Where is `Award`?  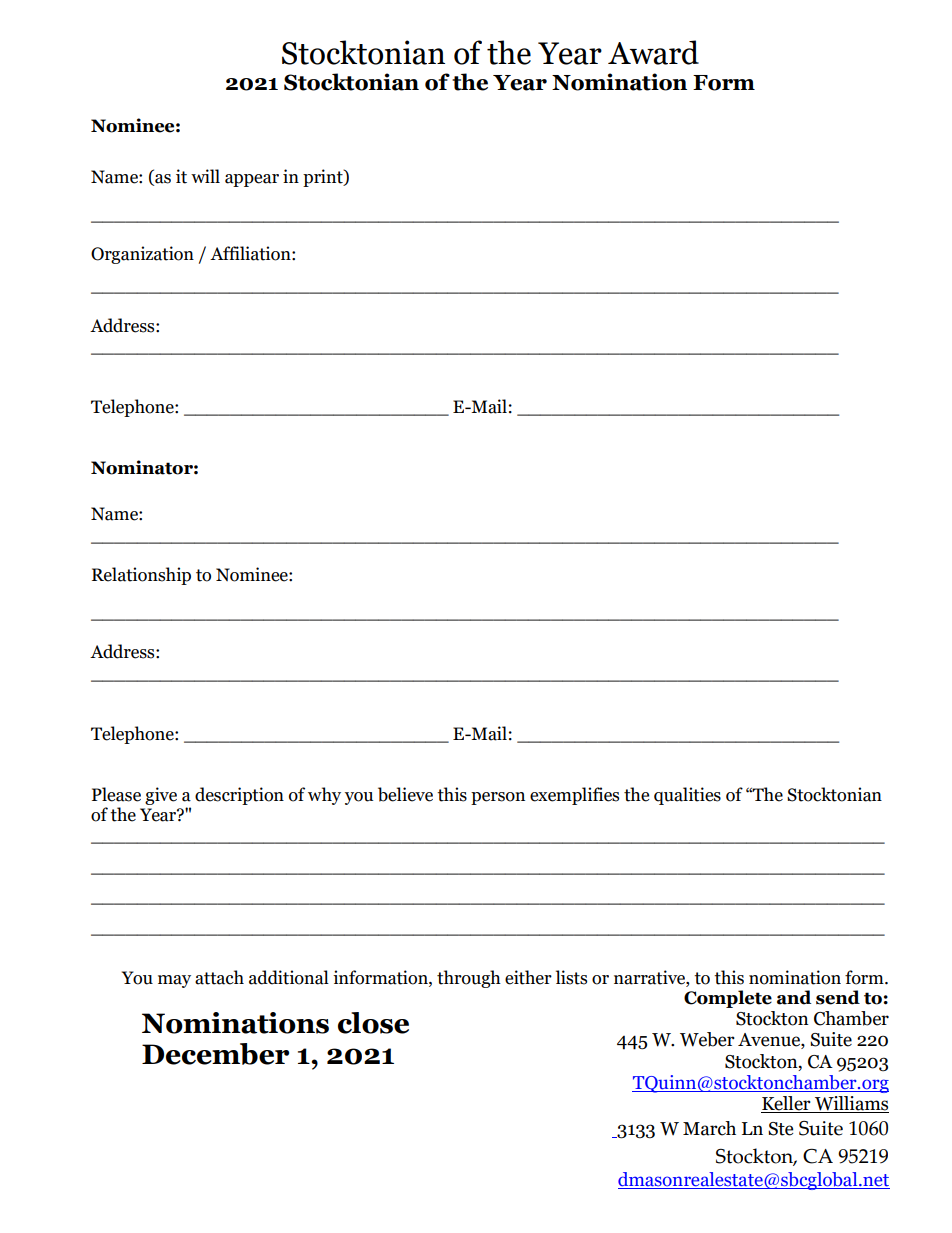 Award is located at coordinates (653, 52).
